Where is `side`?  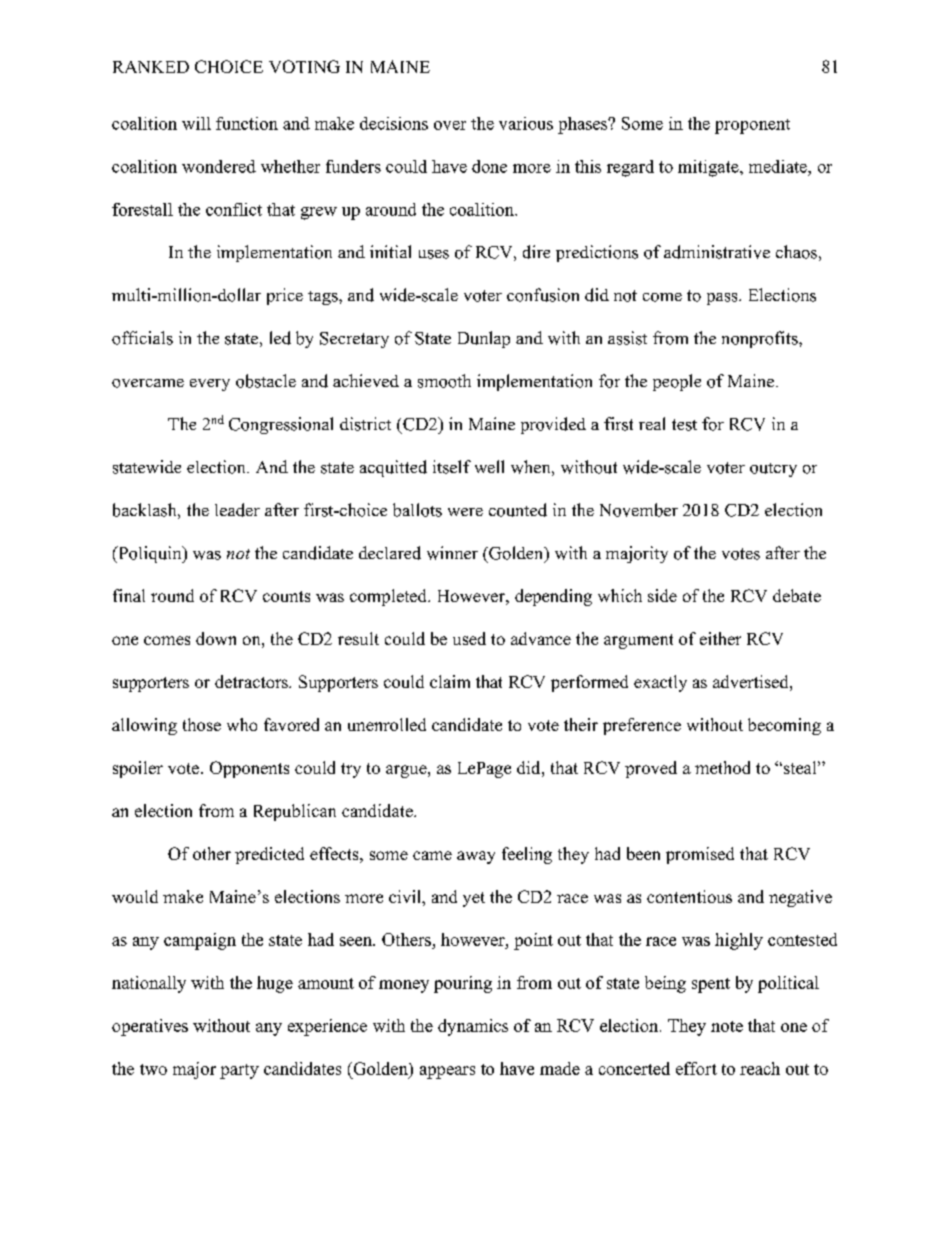
side is located at coordinates (662, 595).
